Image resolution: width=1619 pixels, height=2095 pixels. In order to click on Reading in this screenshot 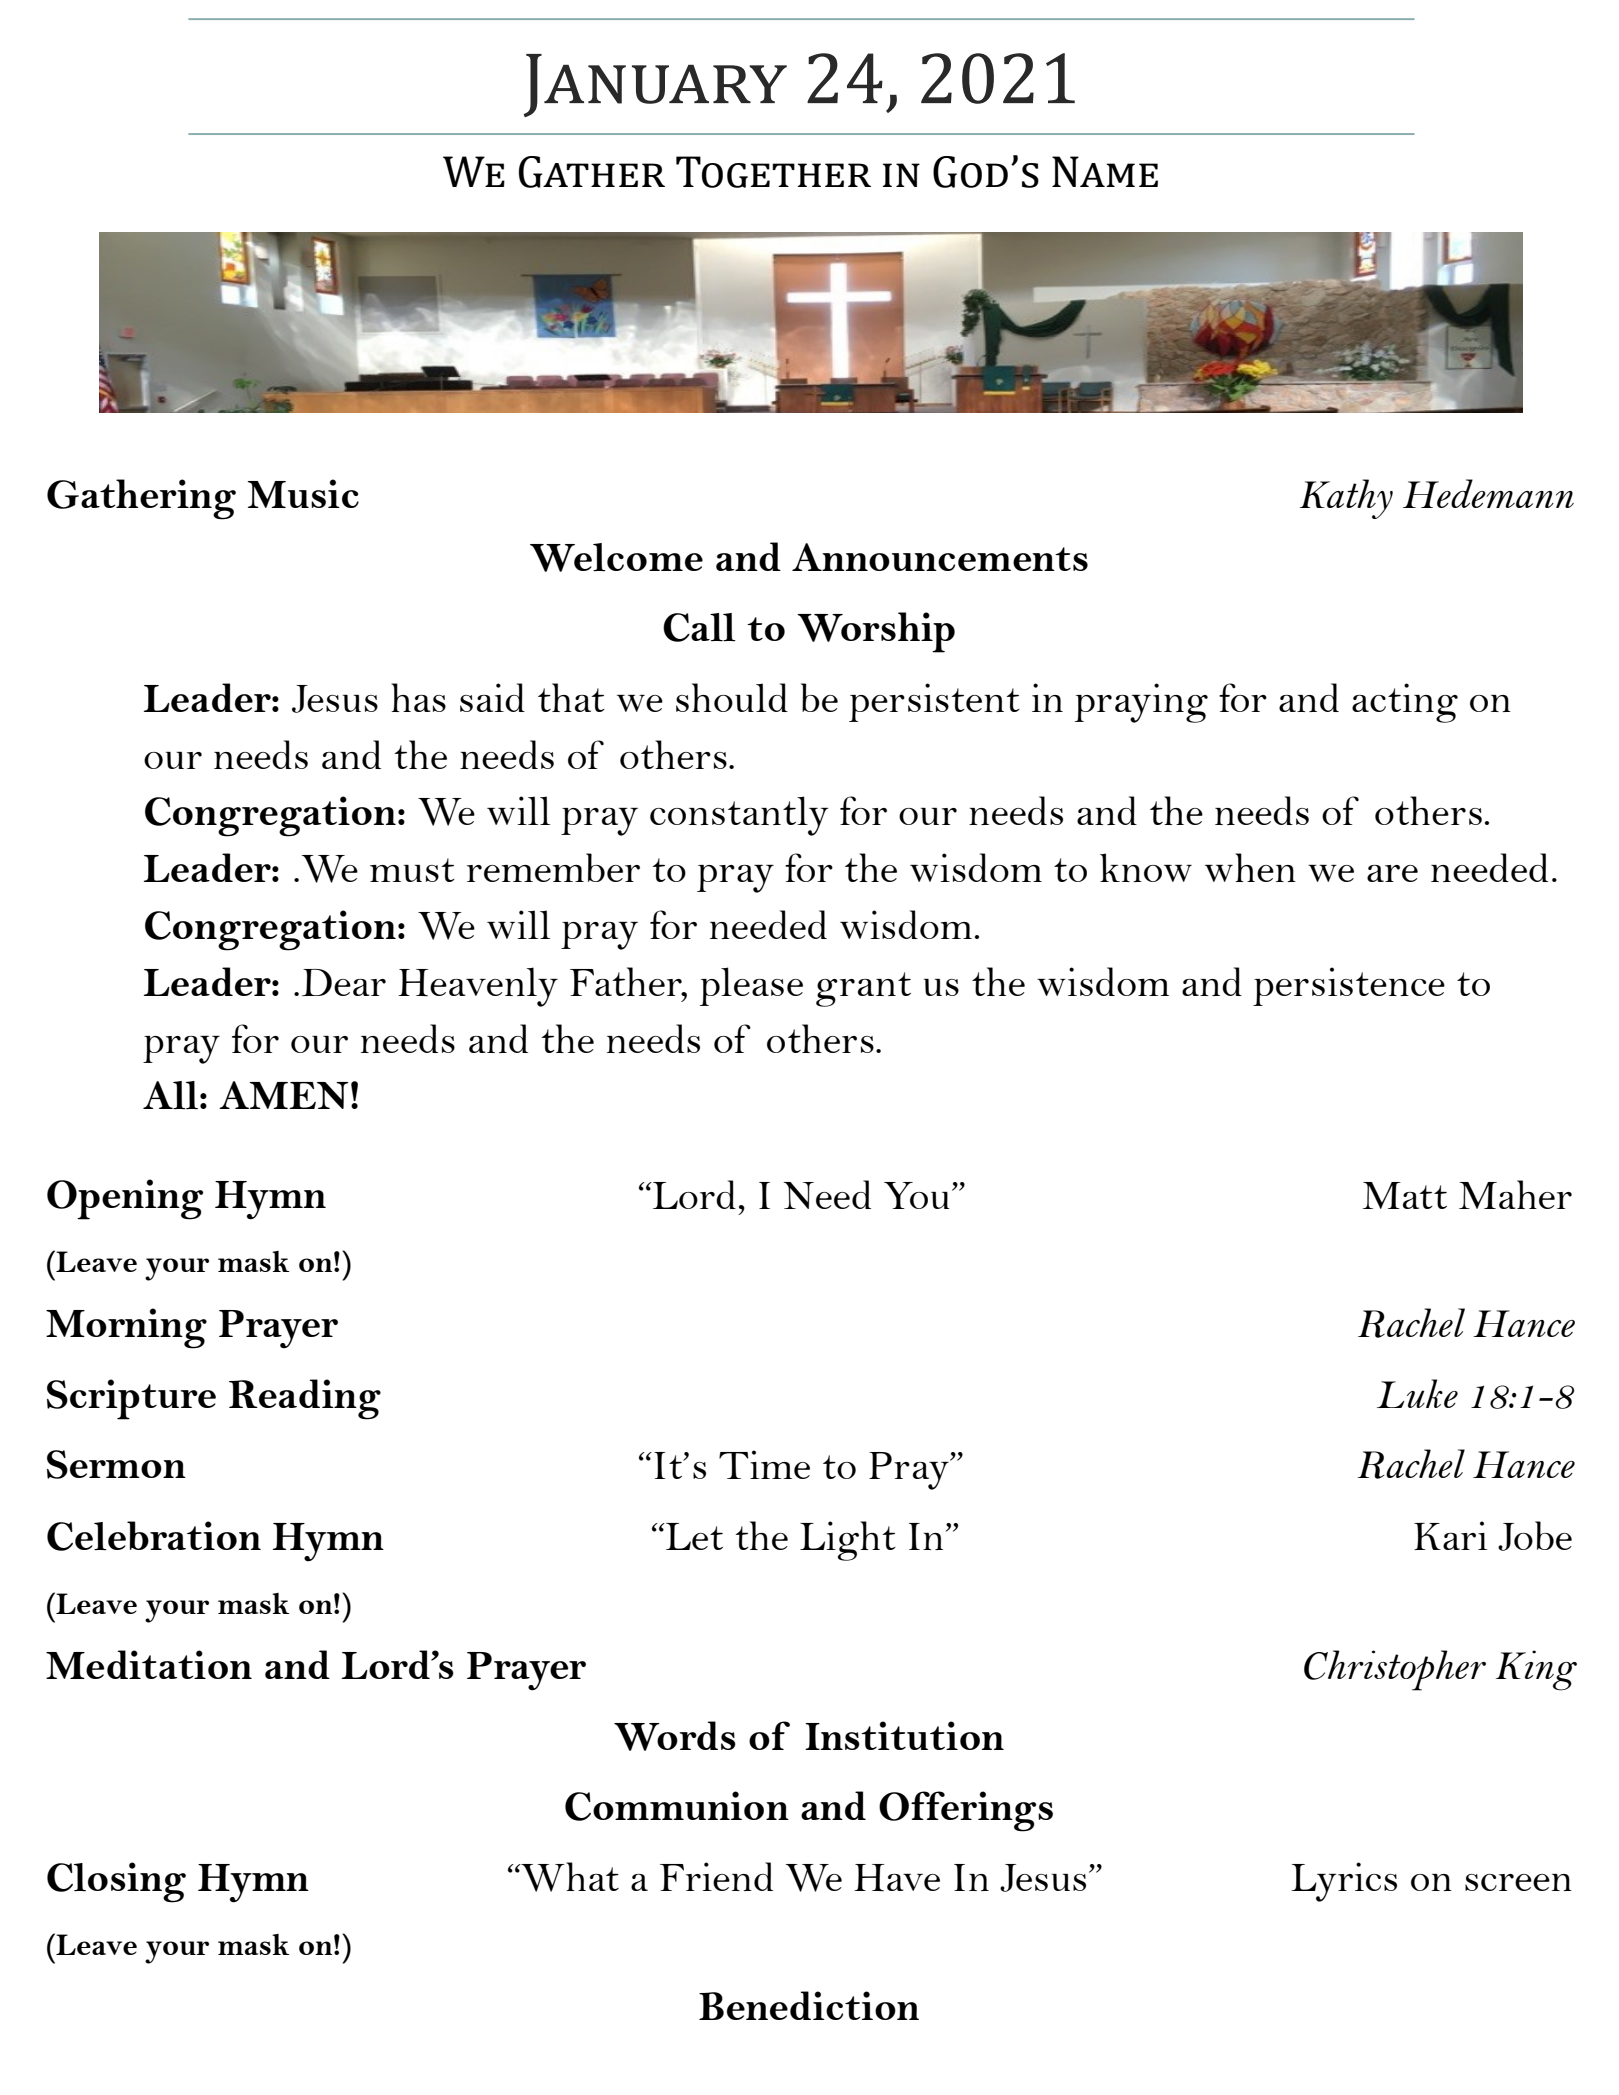, I will do `click(305, 1399)`.
